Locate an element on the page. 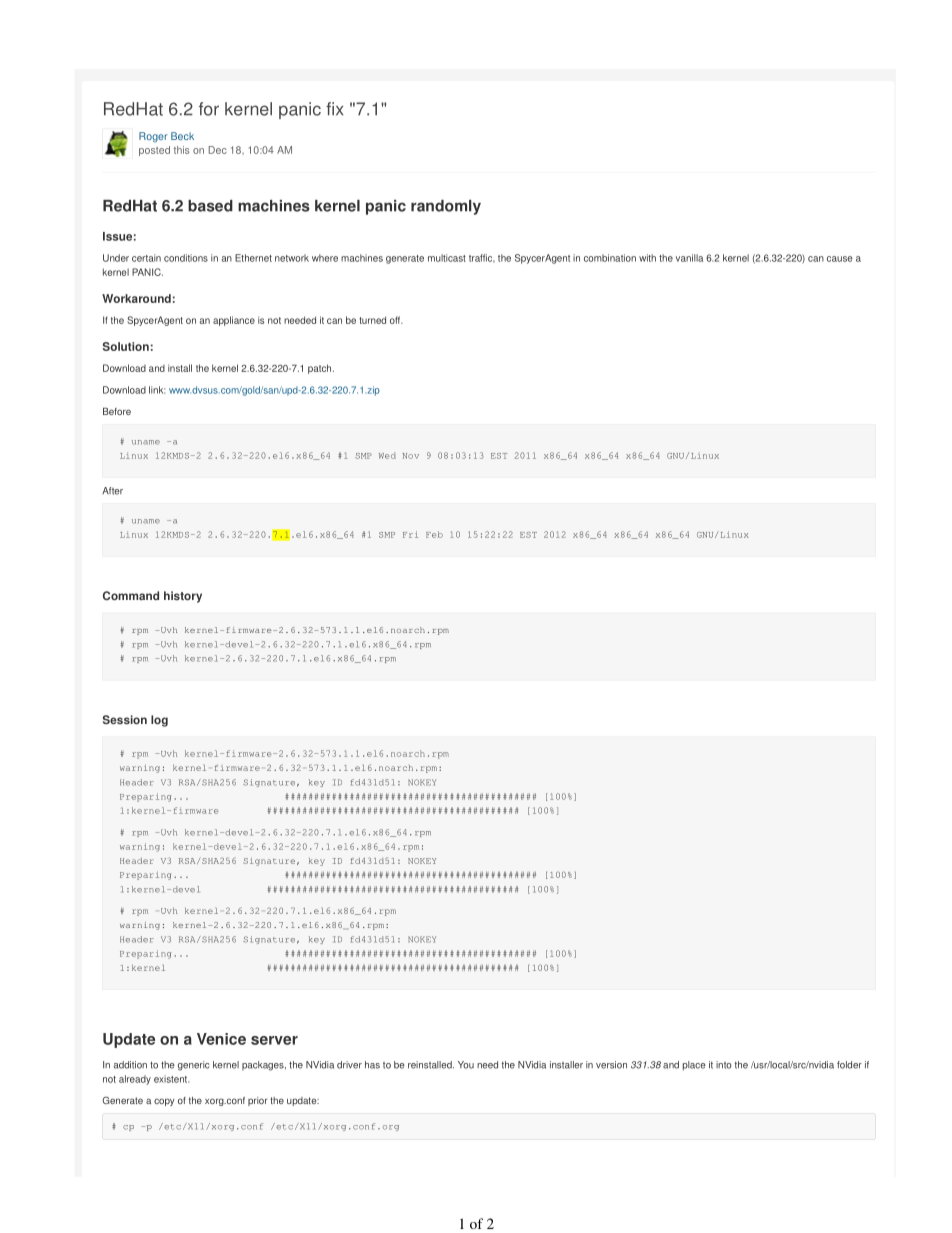 The height and width of the page is (1233, 952). Beck is located at coordinates (182, 136).
